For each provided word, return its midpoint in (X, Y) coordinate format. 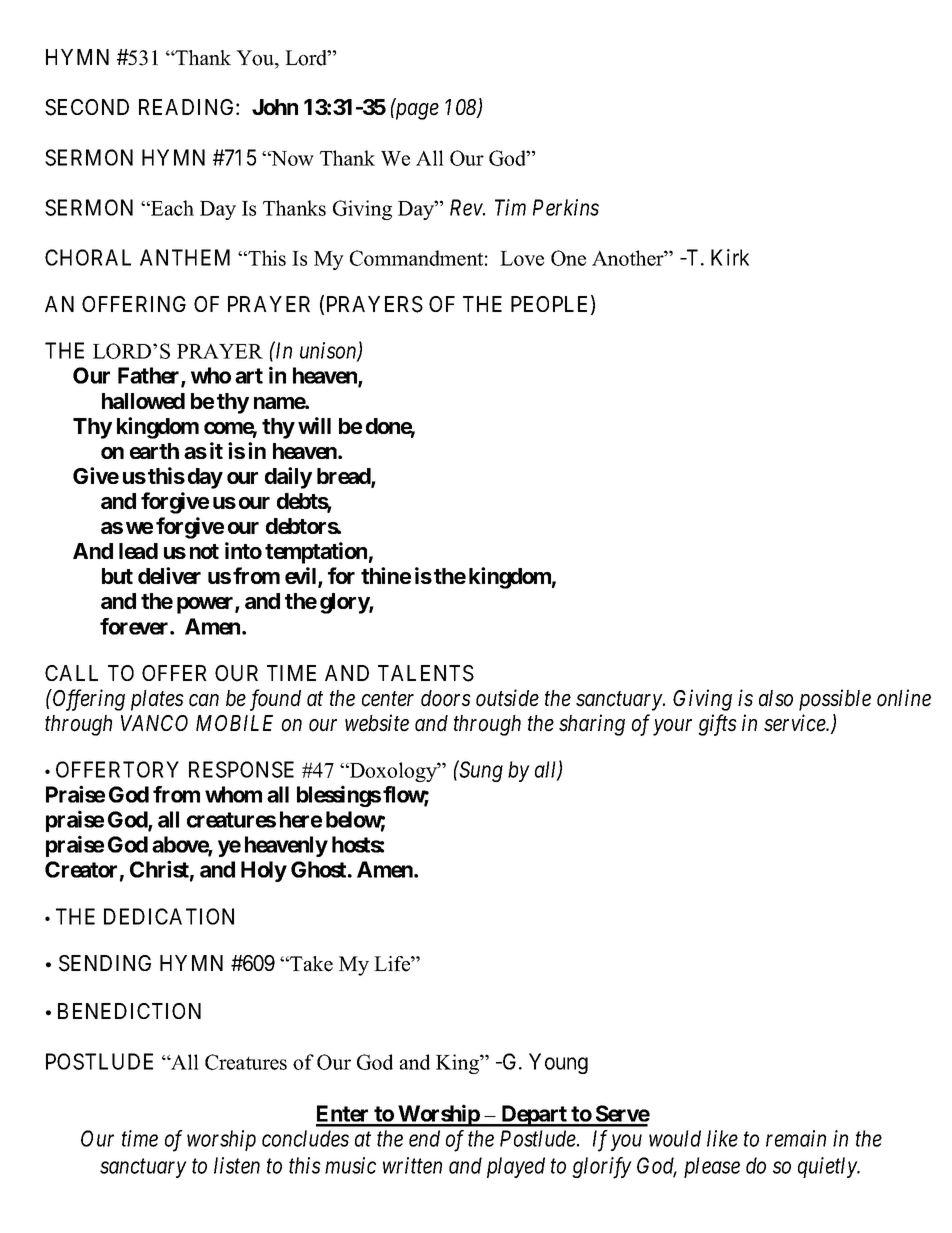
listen (237, 1165)
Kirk (730, 257)
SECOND (87, 107)
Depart (534, 1116)
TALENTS (426, 673)
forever (135, 626)
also (776, 698)
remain (796, 1138)
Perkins (566, 207)
